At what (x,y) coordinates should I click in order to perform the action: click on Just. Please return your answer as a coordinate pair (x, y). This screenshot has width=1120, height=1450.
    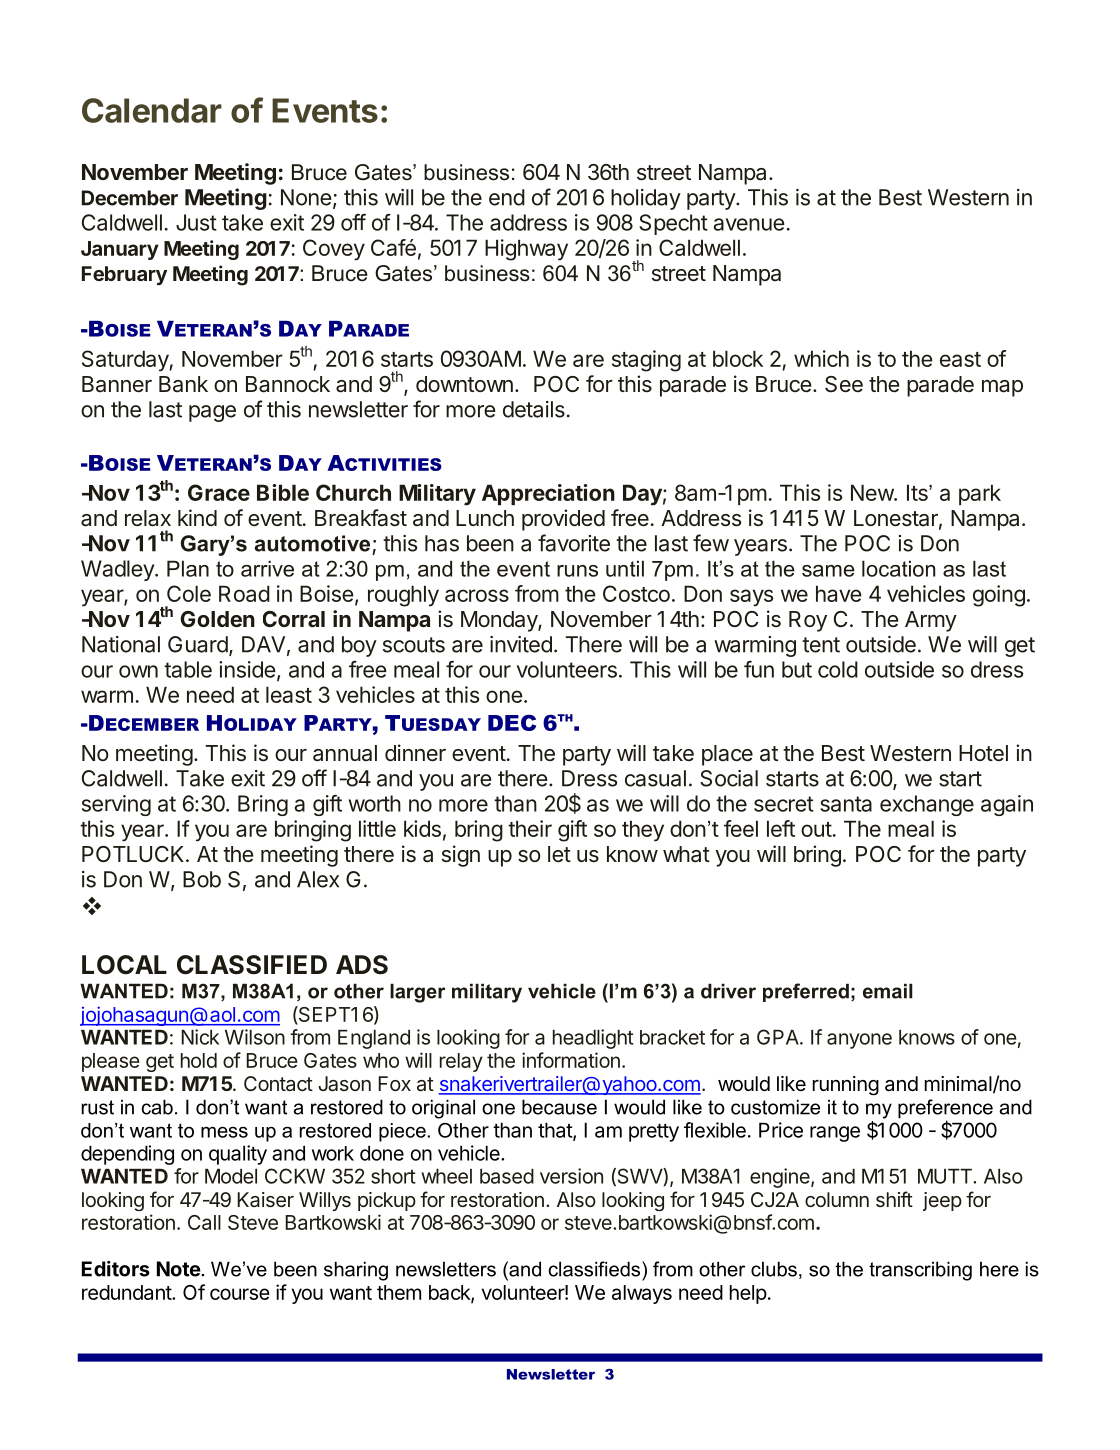
    Looking at the image, I should click on (196, 222).
